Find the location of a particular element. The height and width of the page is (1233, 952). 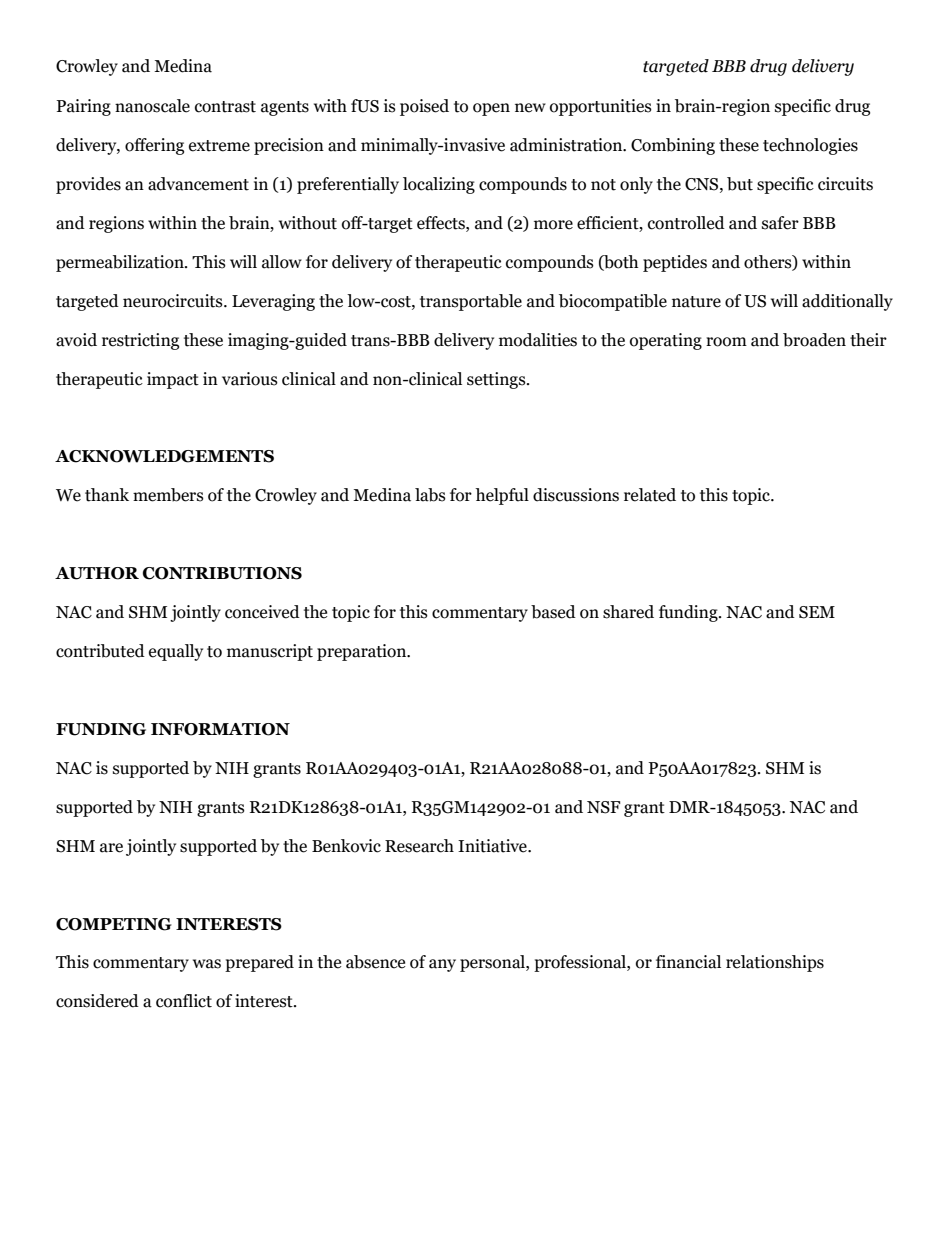

settings is located at coordinates (497, 380).
